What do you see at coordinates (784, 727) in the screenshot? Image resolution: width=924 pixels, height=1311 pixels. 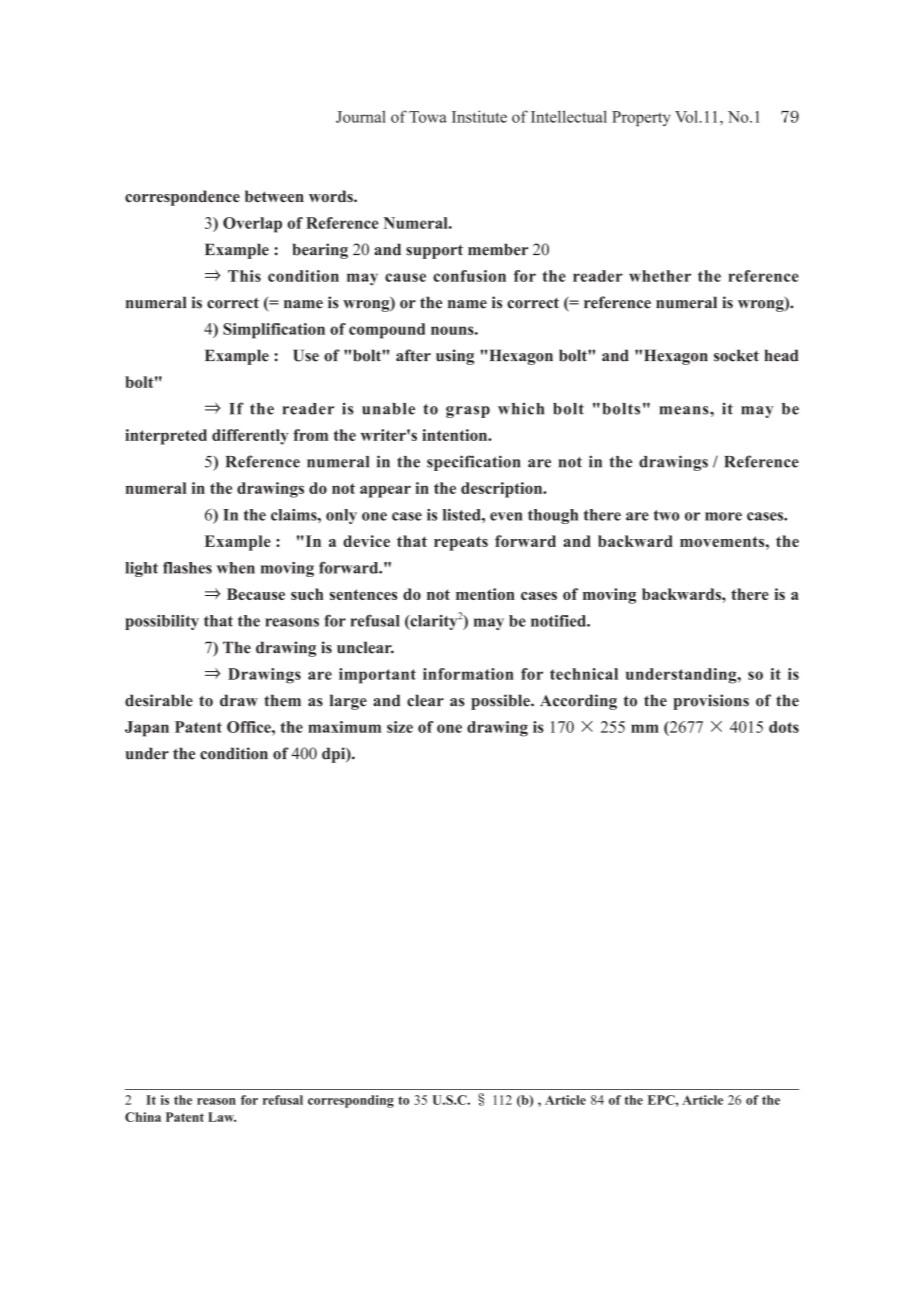 I see `dots` at bounding box center [784, 727].
